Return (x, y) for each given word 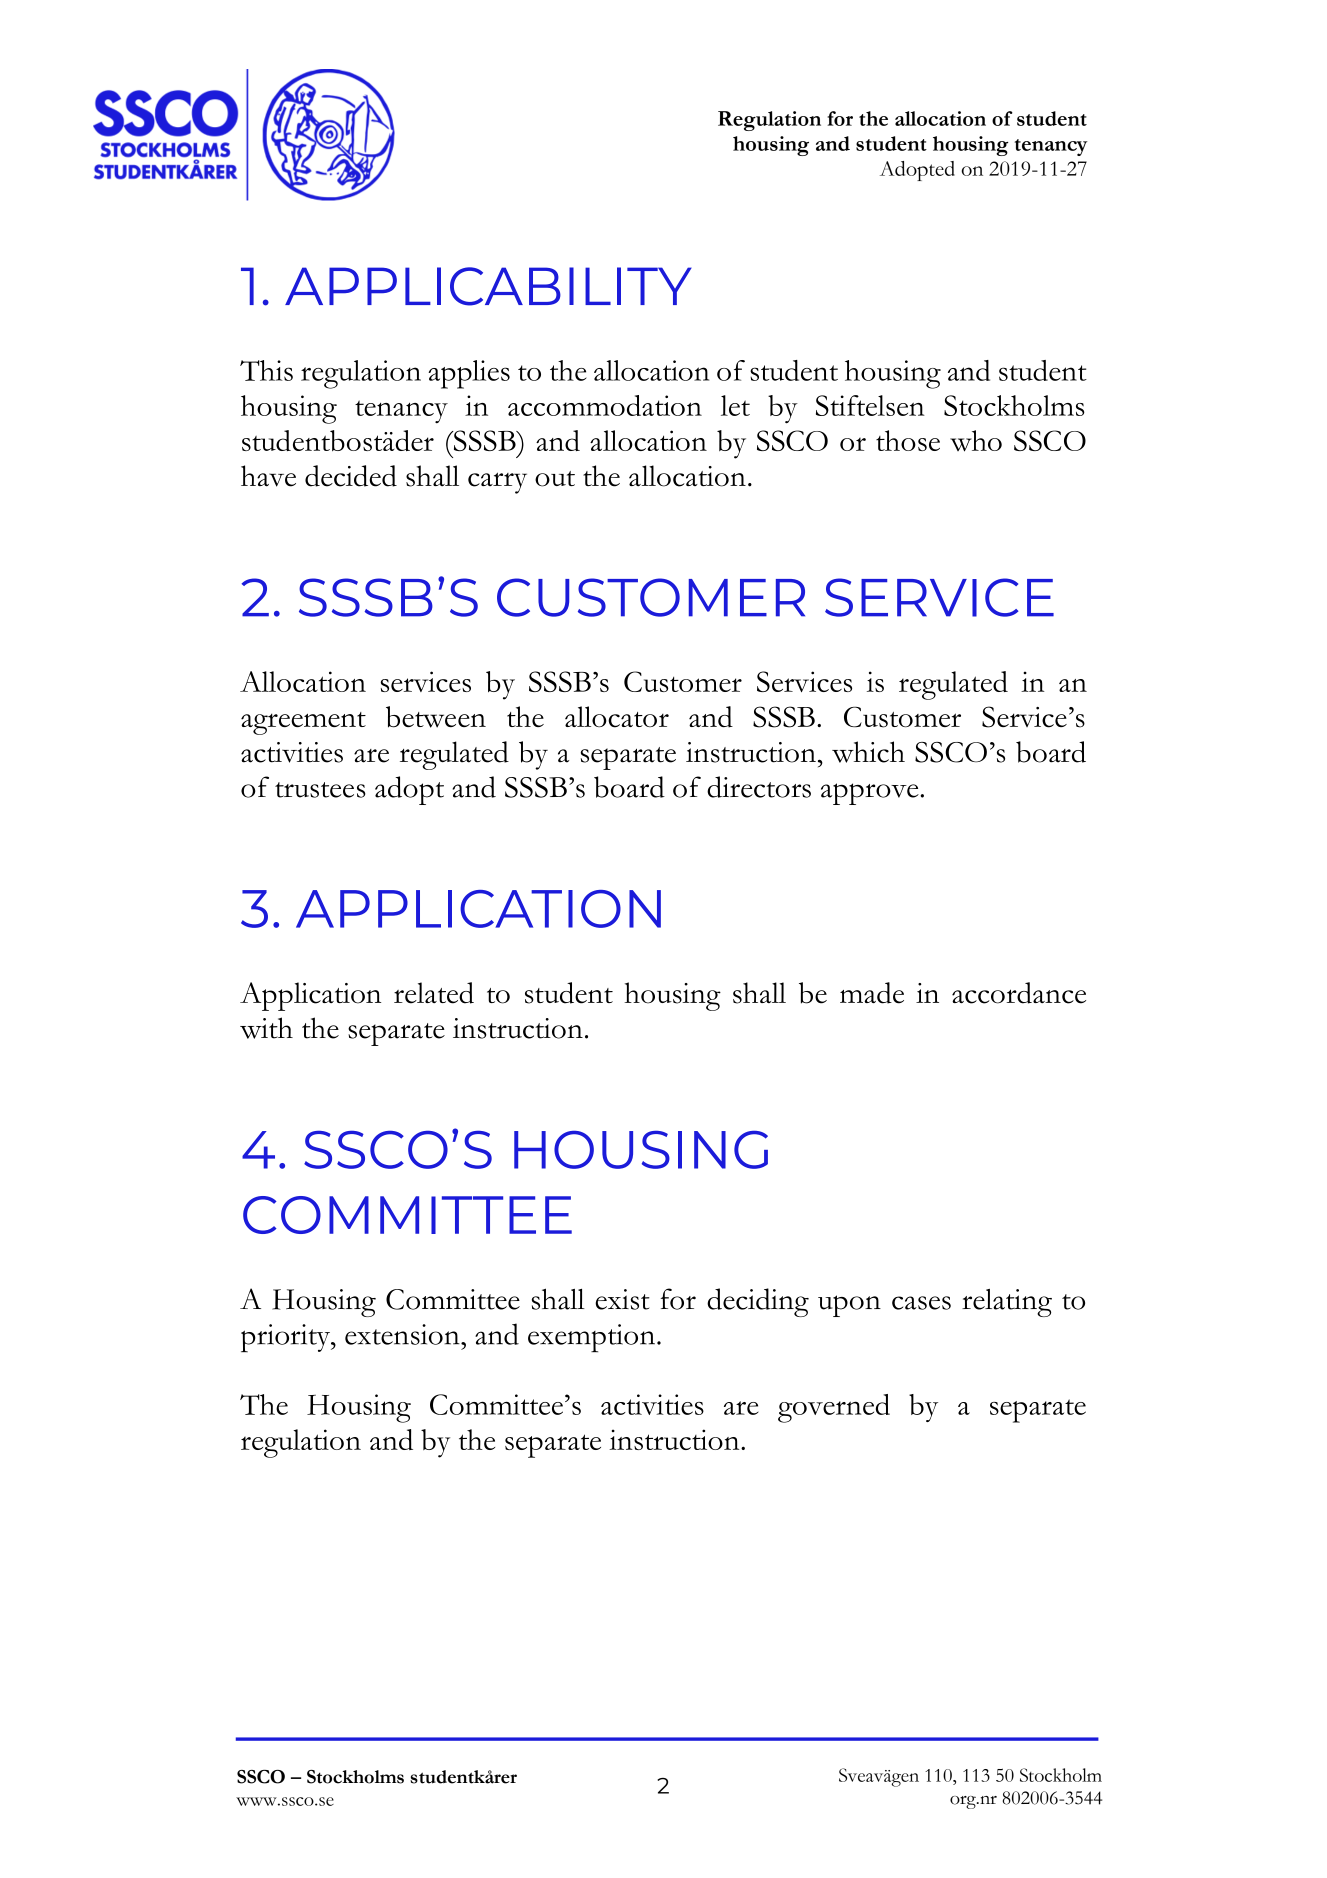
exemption (591, 1338)
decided (351, 476)
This (266, 370)
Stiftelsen (870, 405)
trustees (320, 790)
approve (871, 794)
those (908, 440)
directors (759, 787)
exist (622, 1299)
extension (403, 1334)
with (266, 1028)
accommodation (605, 405)
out (555, 479)
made (872, 993)
